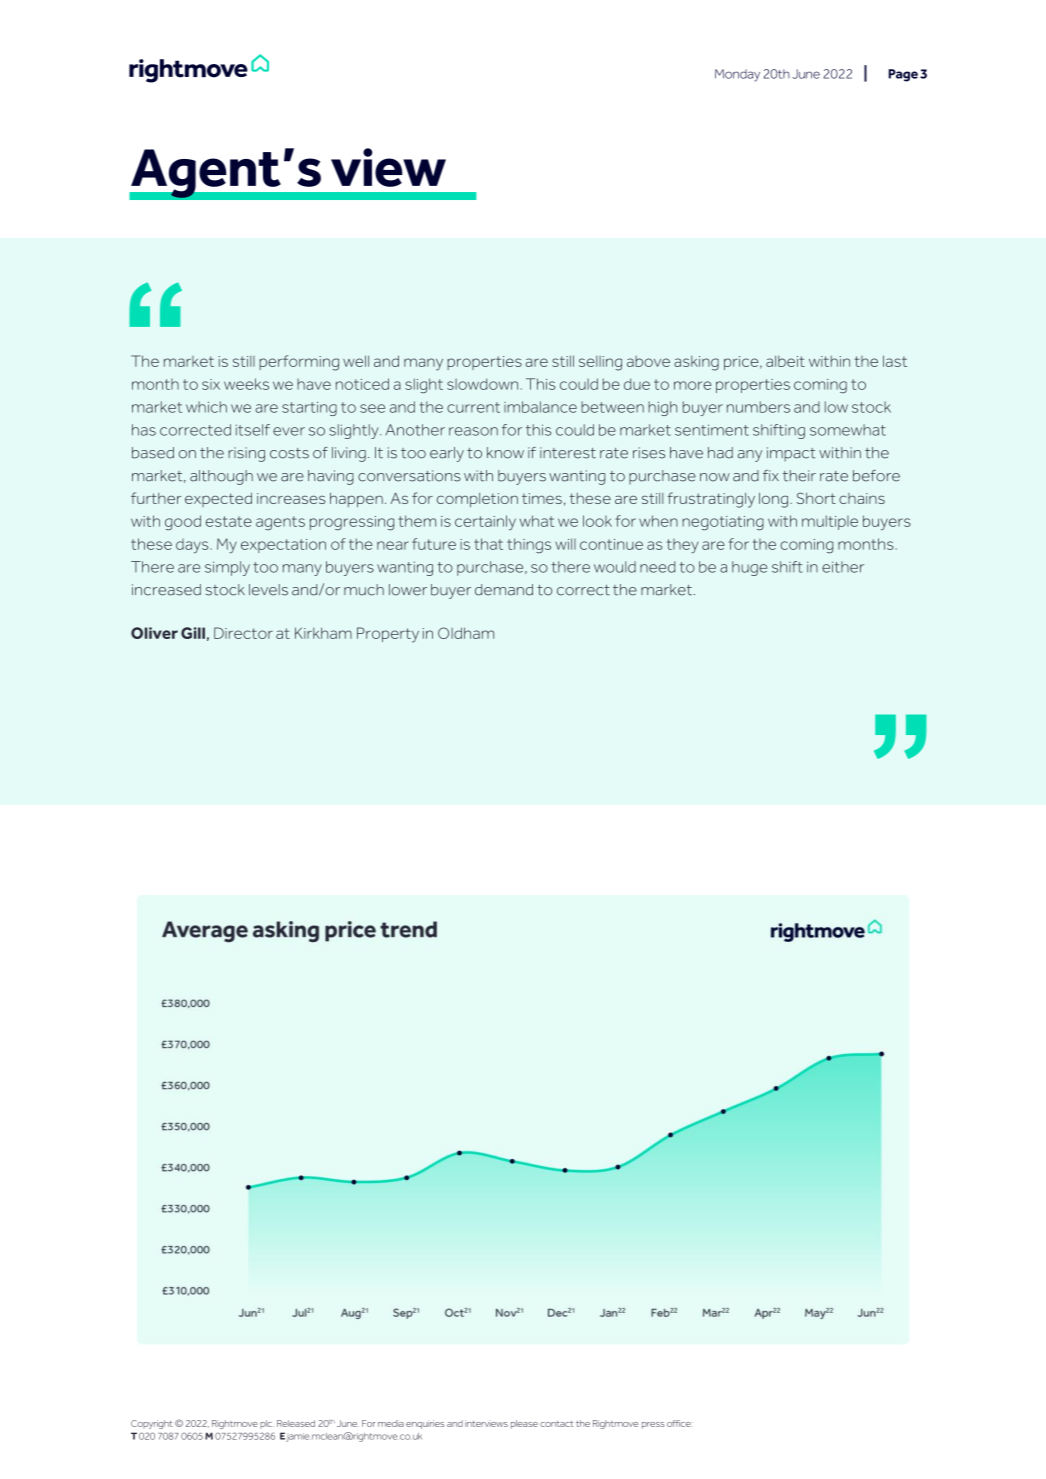  I want to click on office, so click(679, 1423).
